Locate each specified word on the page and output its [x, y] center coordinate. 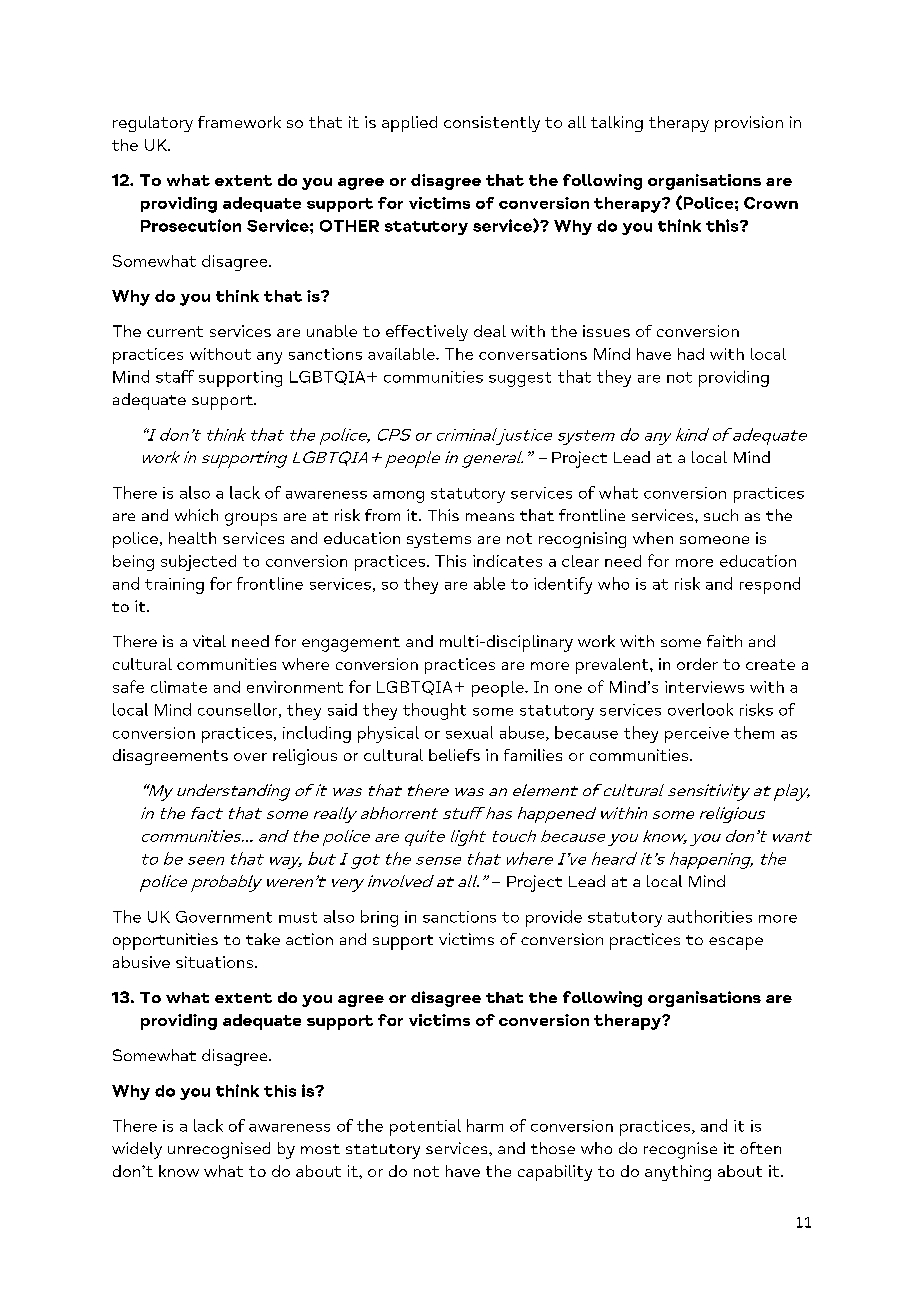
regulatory [153, 124]
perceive [697, 735]
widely [137, 1150]
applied [409, 124]
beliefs [454, 755]
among [398, 497]
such [721, 515]
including [317, 734]
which [196, 515]
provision [749, 124]
